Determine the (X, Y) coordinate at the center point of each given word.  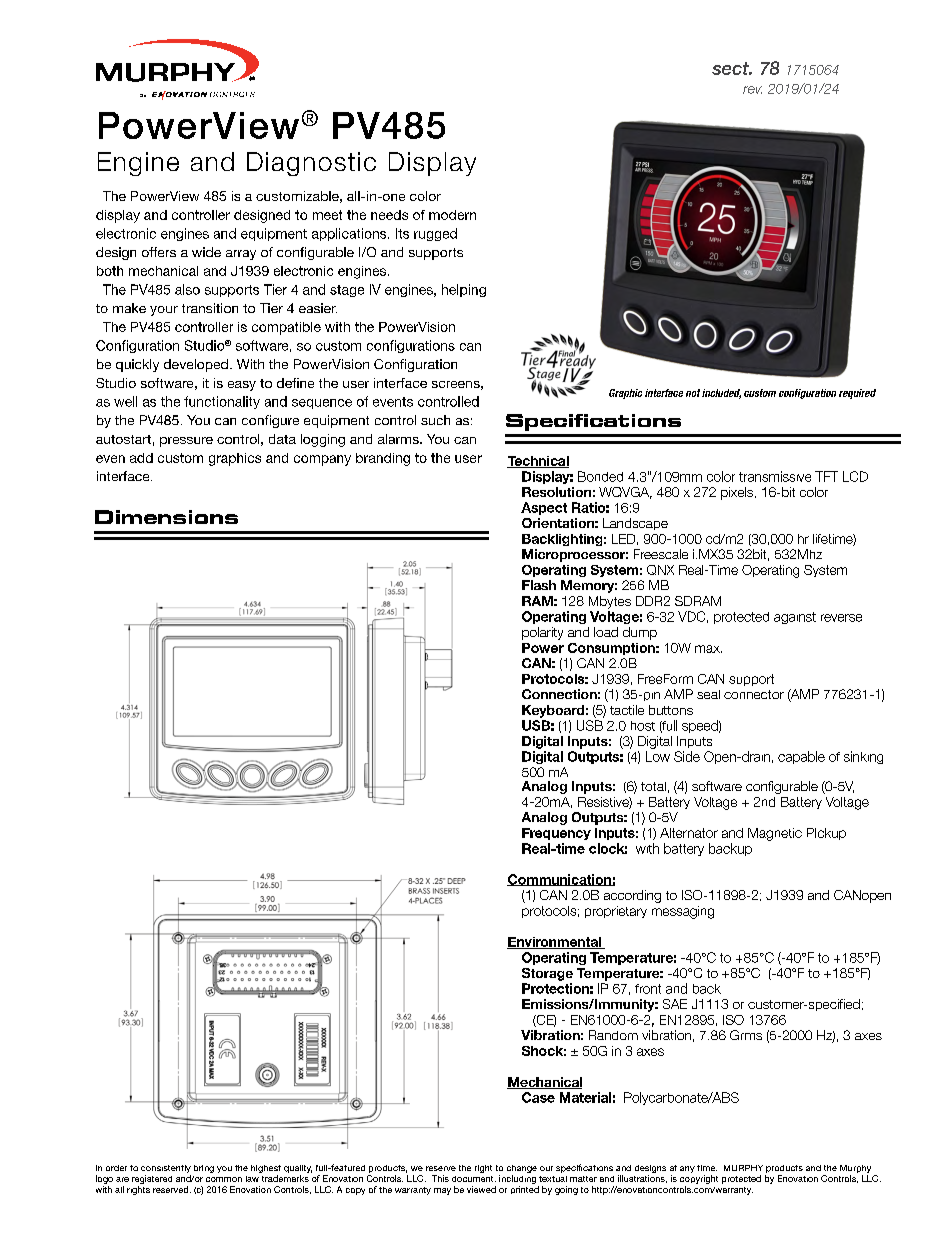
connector (754, 694)
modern (452, 215)
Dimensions (166, 517)
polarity (542, 633)
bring (204, 1169)
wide (206, 252)
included (721, 394)
